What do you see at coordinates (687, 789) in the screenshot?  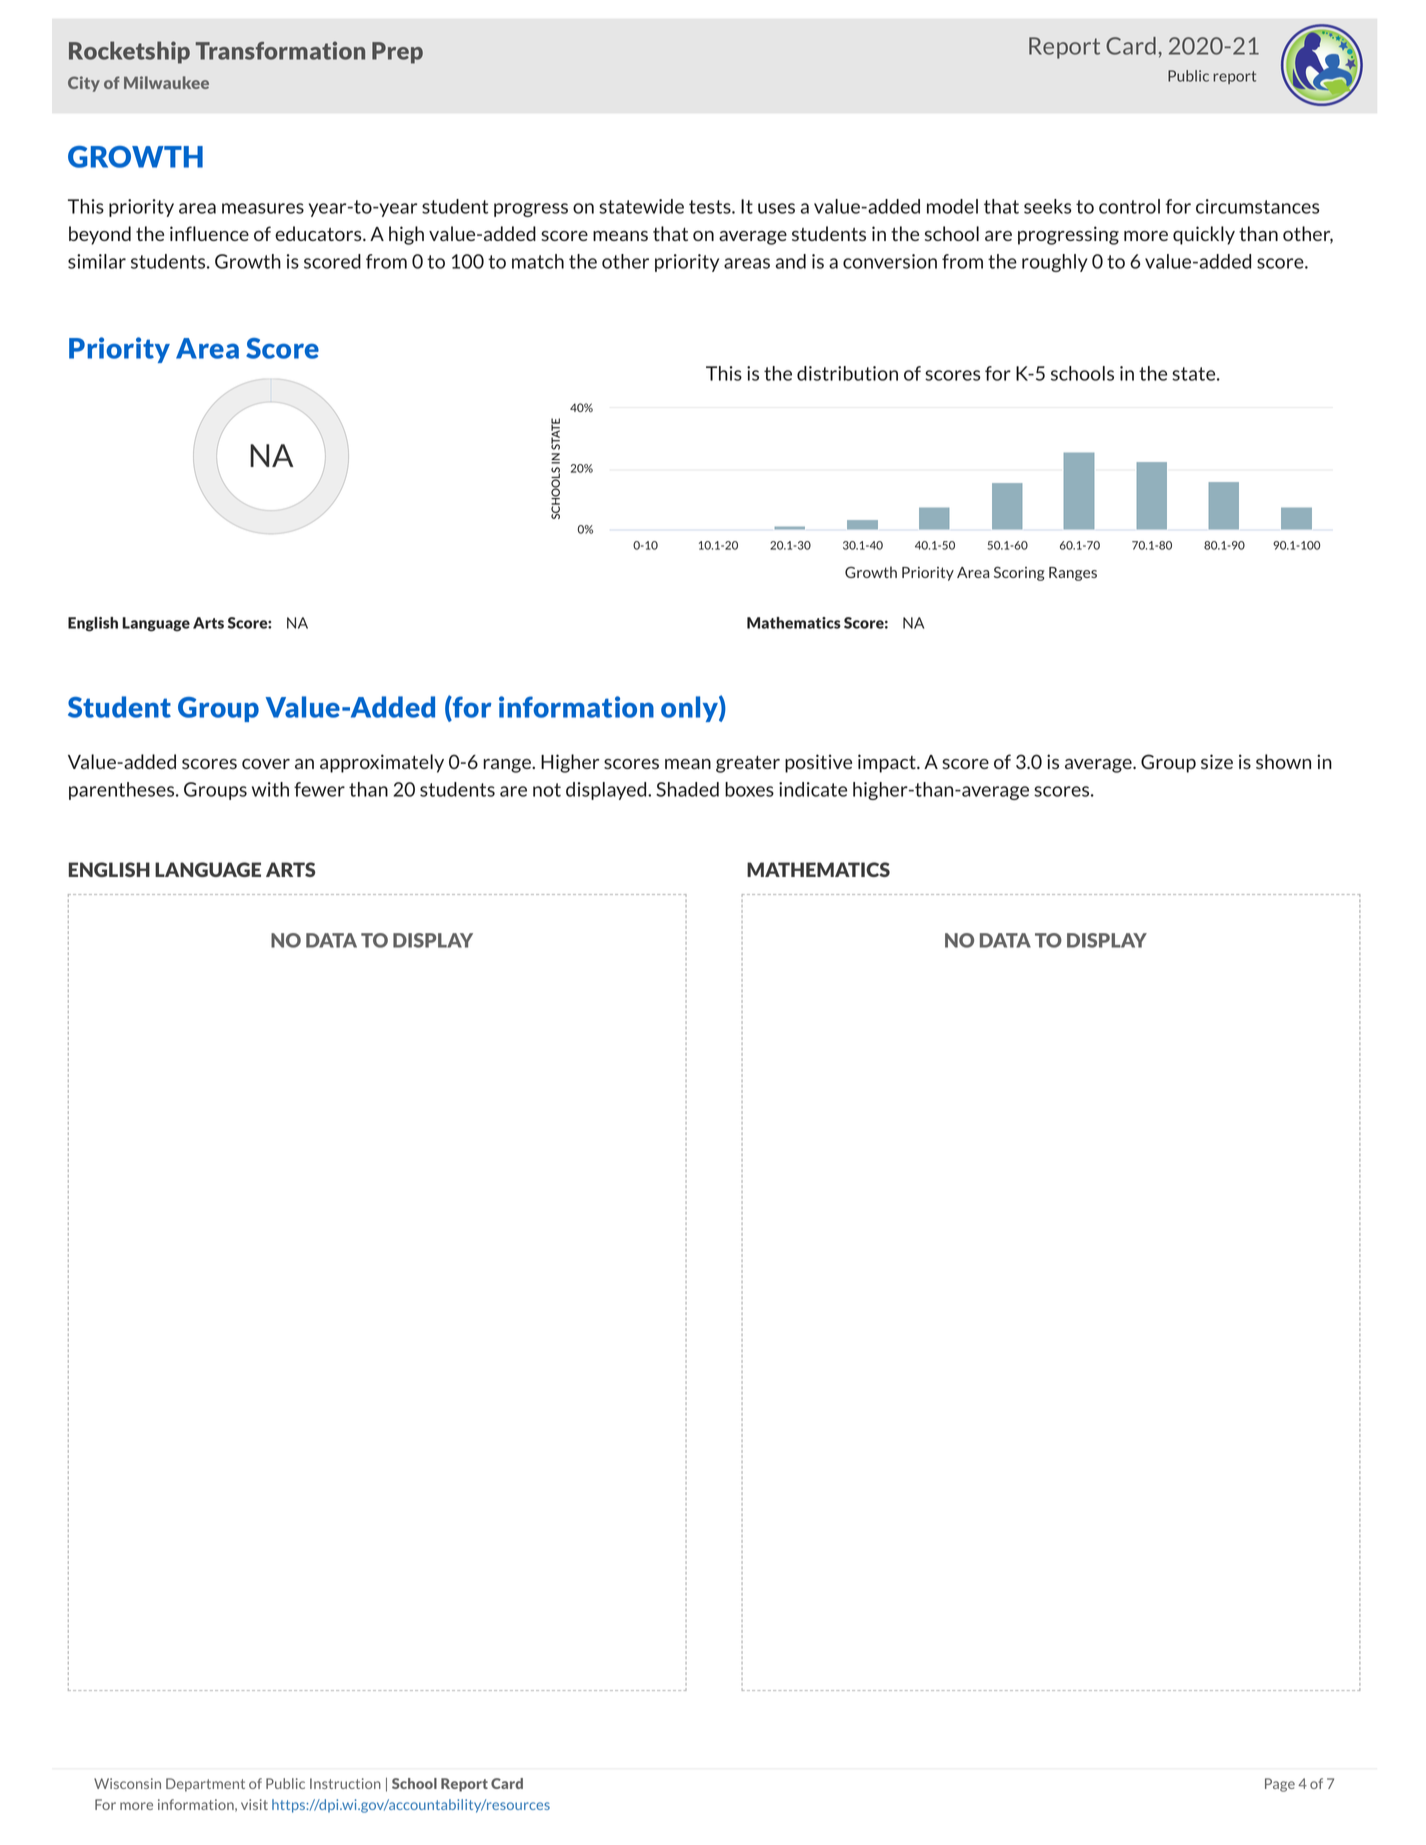 I see `Shaded` at bounding box center [687, 789].
